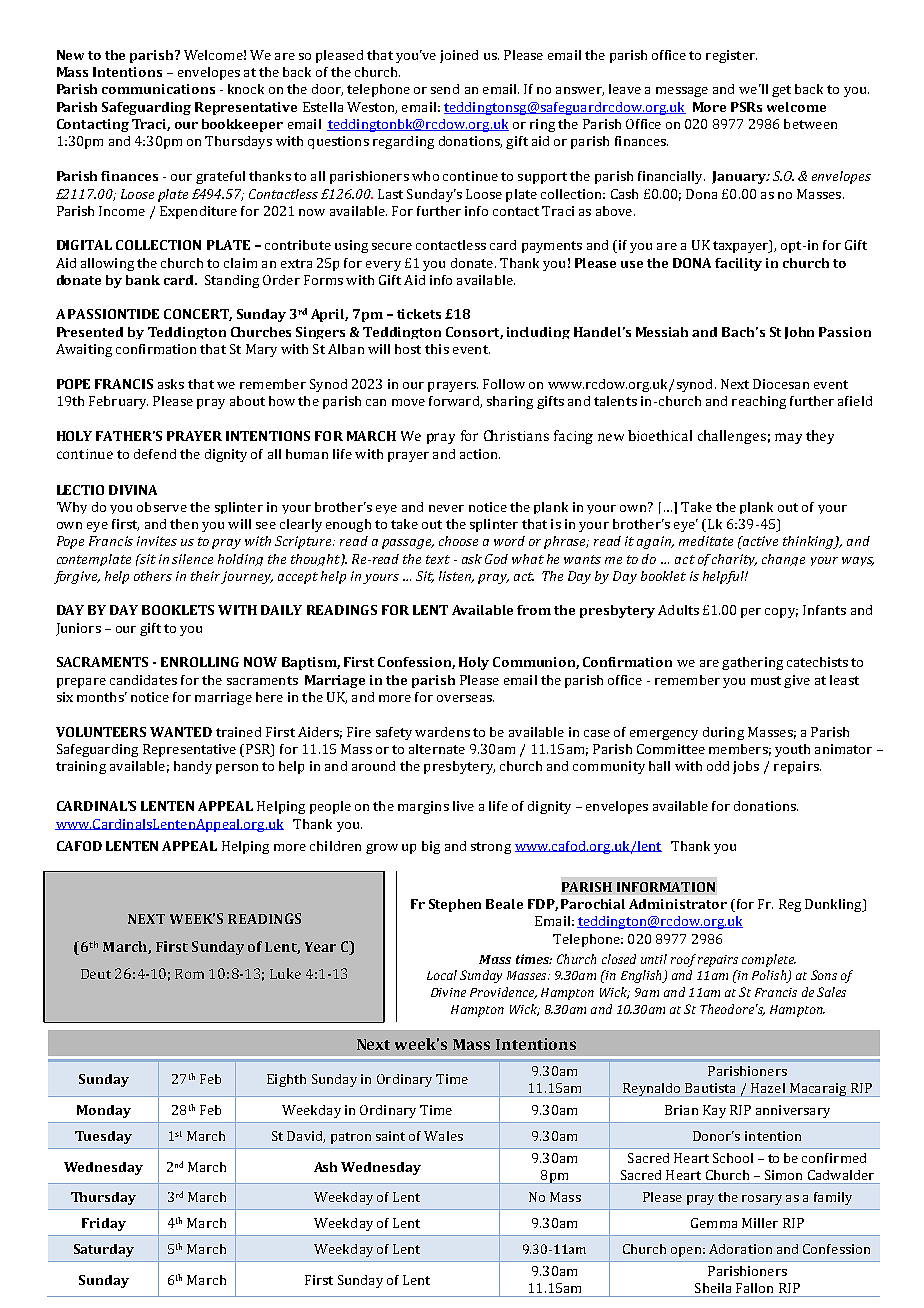 The image size is (924, 1308). Describe the element at coordinates (781, 91) in the screenshot. I see `get` at that location.
